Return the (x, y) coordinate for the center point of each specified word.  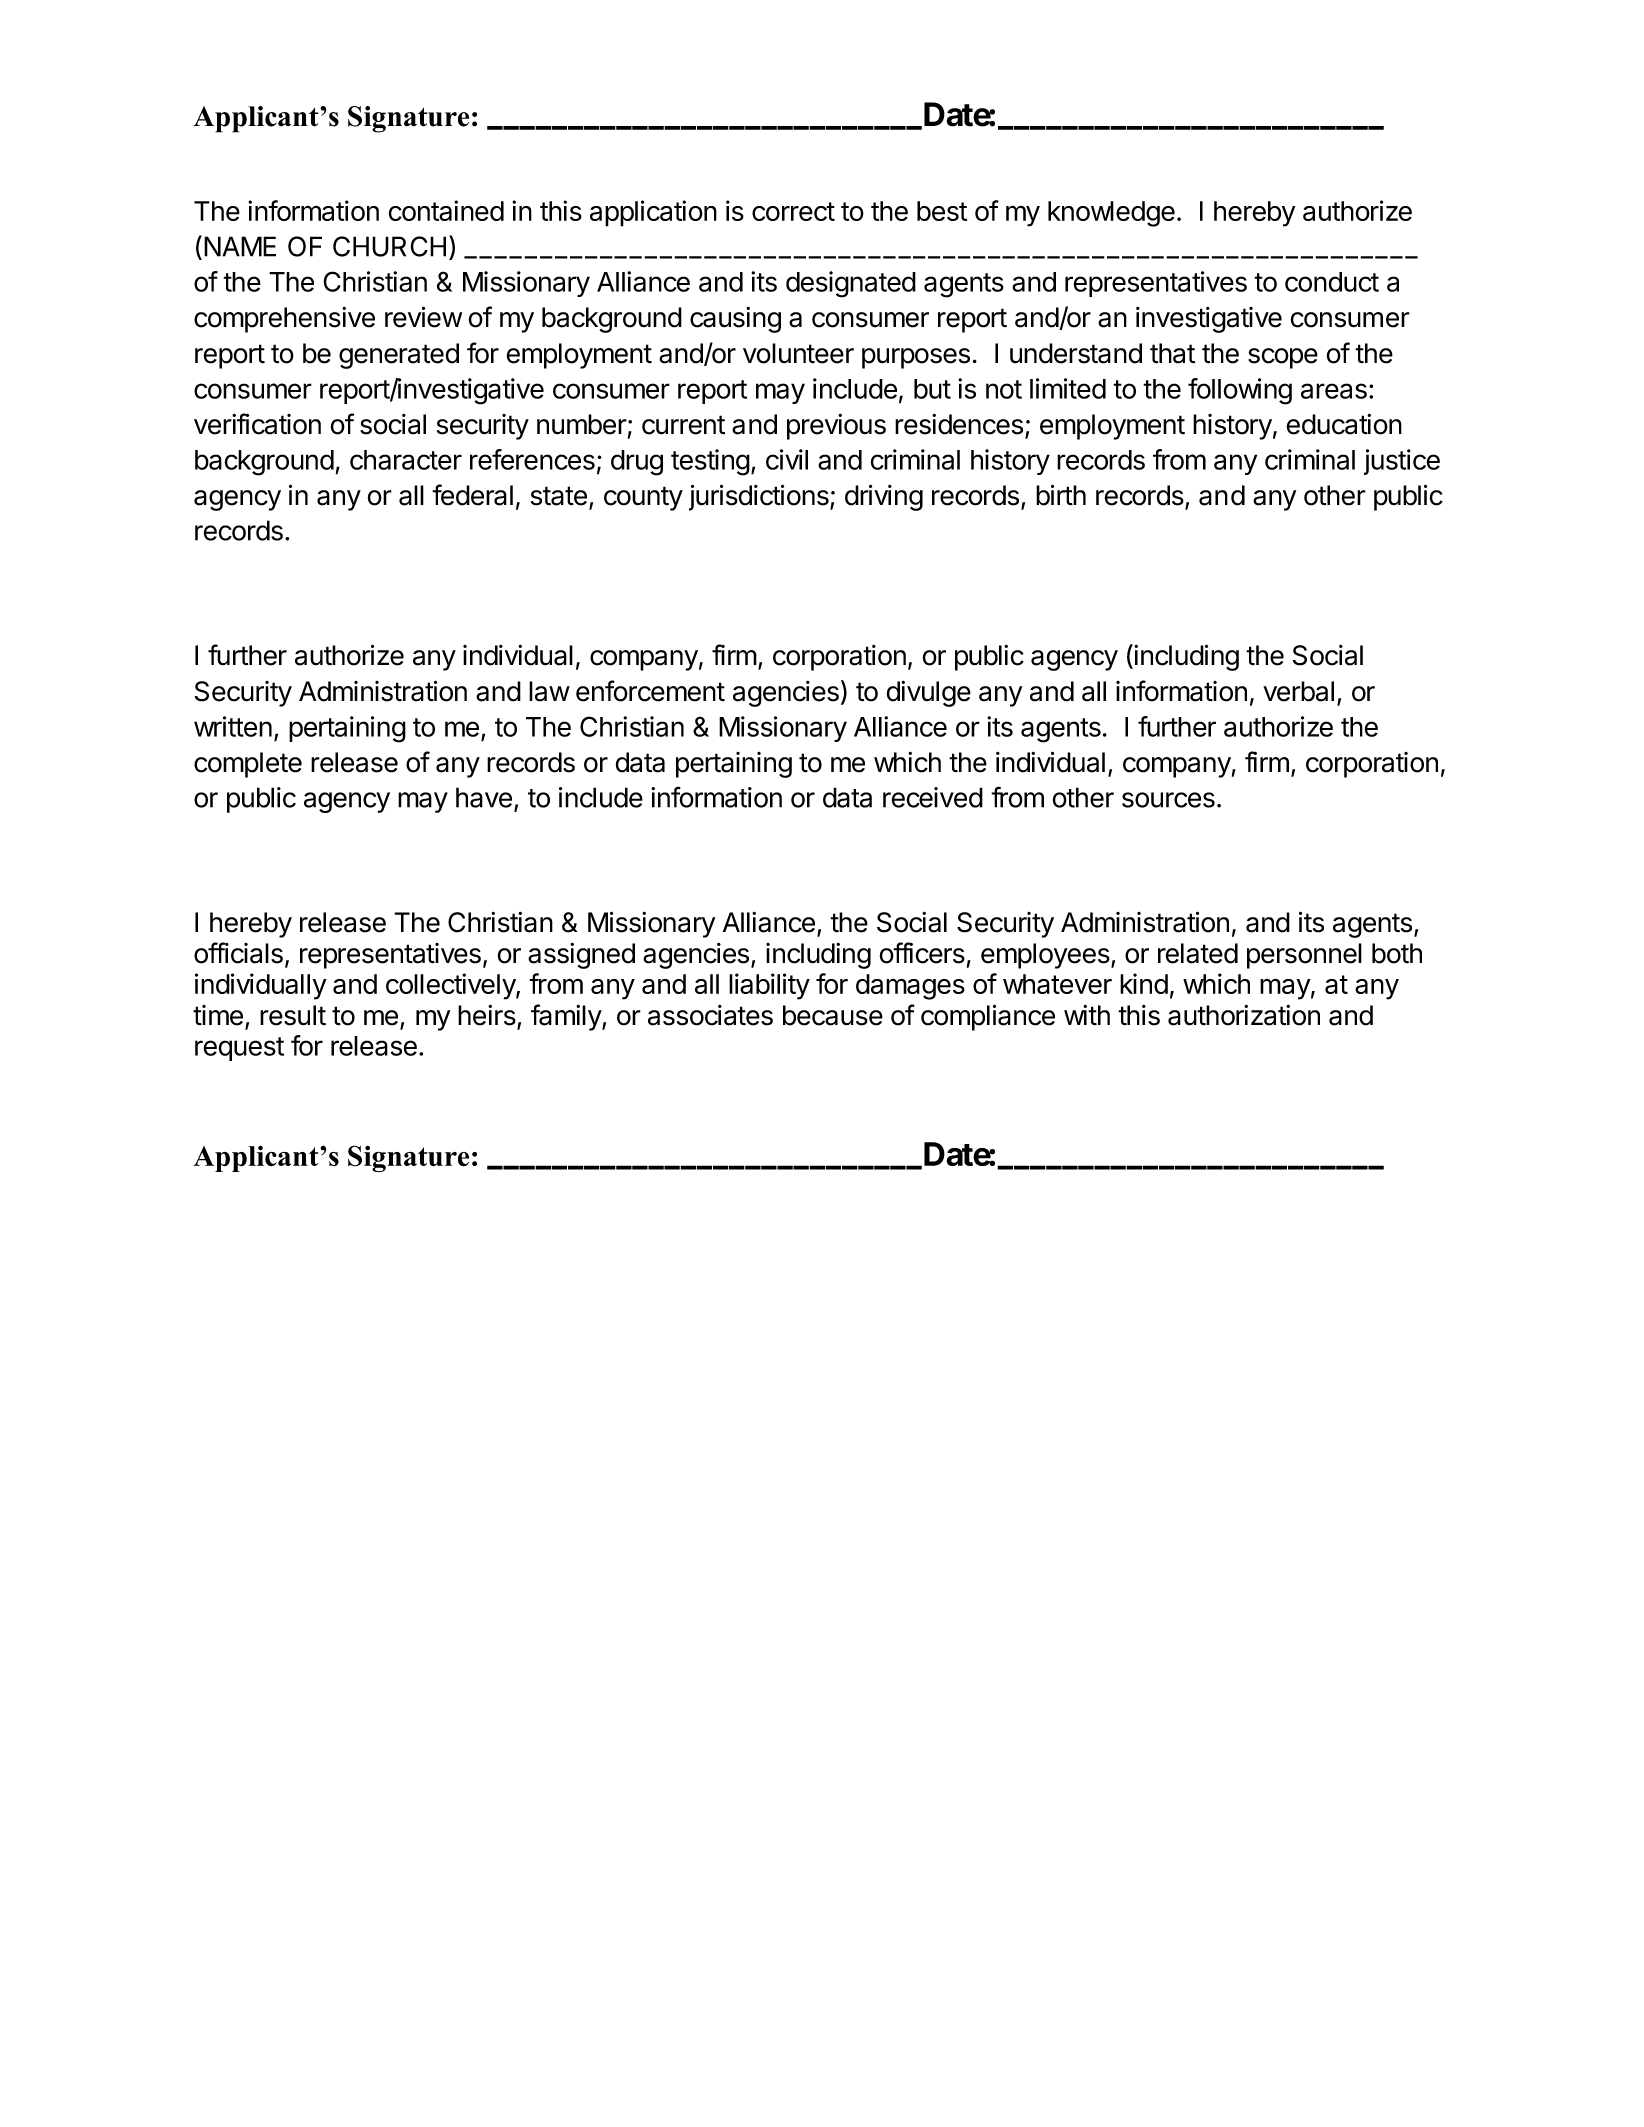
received (933, 797)
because (833, 1015)
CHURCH (389, 246)
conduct (1332, 282)
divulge (928, 694)
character (406, 460)
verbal (1298, 691)
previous (836, 427)
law (549, 691)
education (1344, 424)
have (484, 797)
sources (1168, 800)
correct (793, 211)
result (293, 1015)
